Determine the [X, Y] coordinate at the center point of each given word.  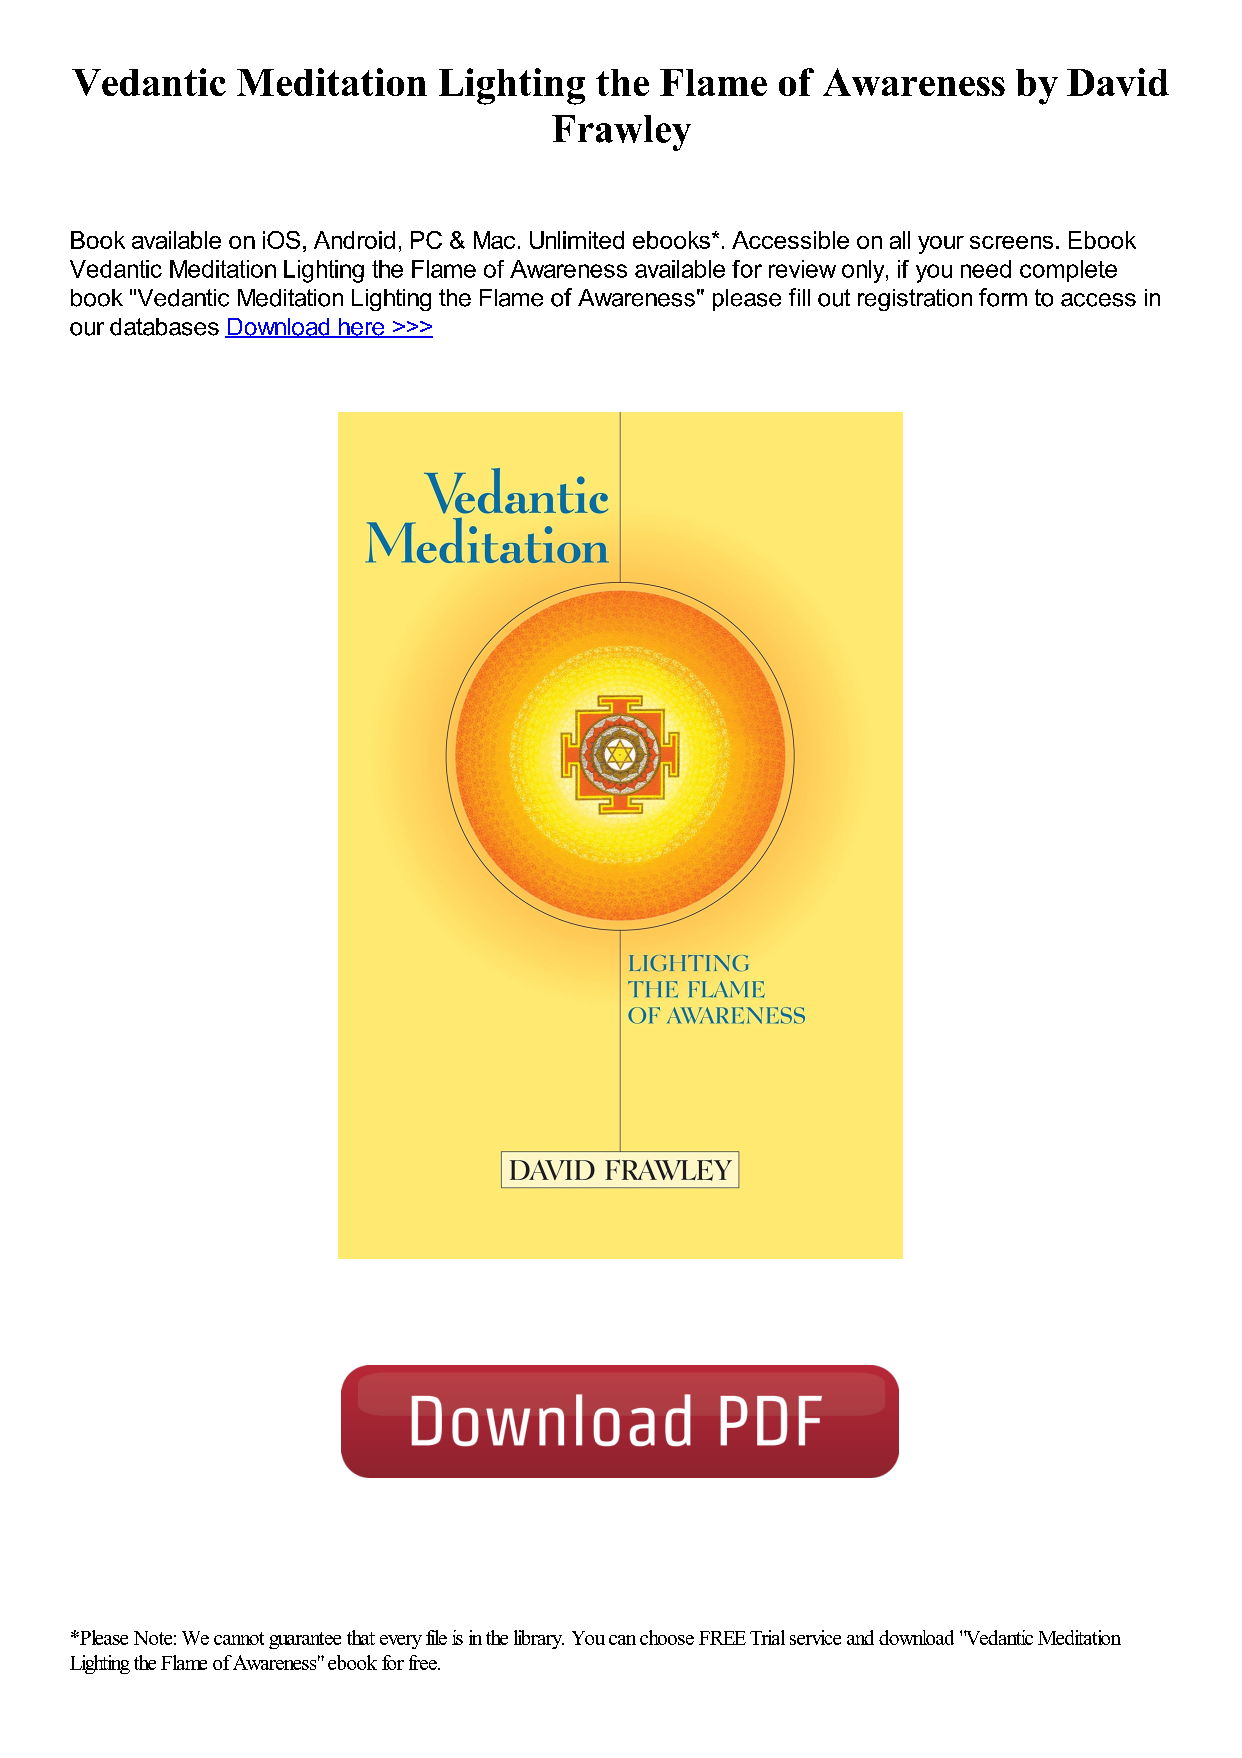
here [362, 328]
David [1118, 82]
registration [915, 300]
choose [667, 1637]
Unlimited [577, 240]
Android [354, 240]
